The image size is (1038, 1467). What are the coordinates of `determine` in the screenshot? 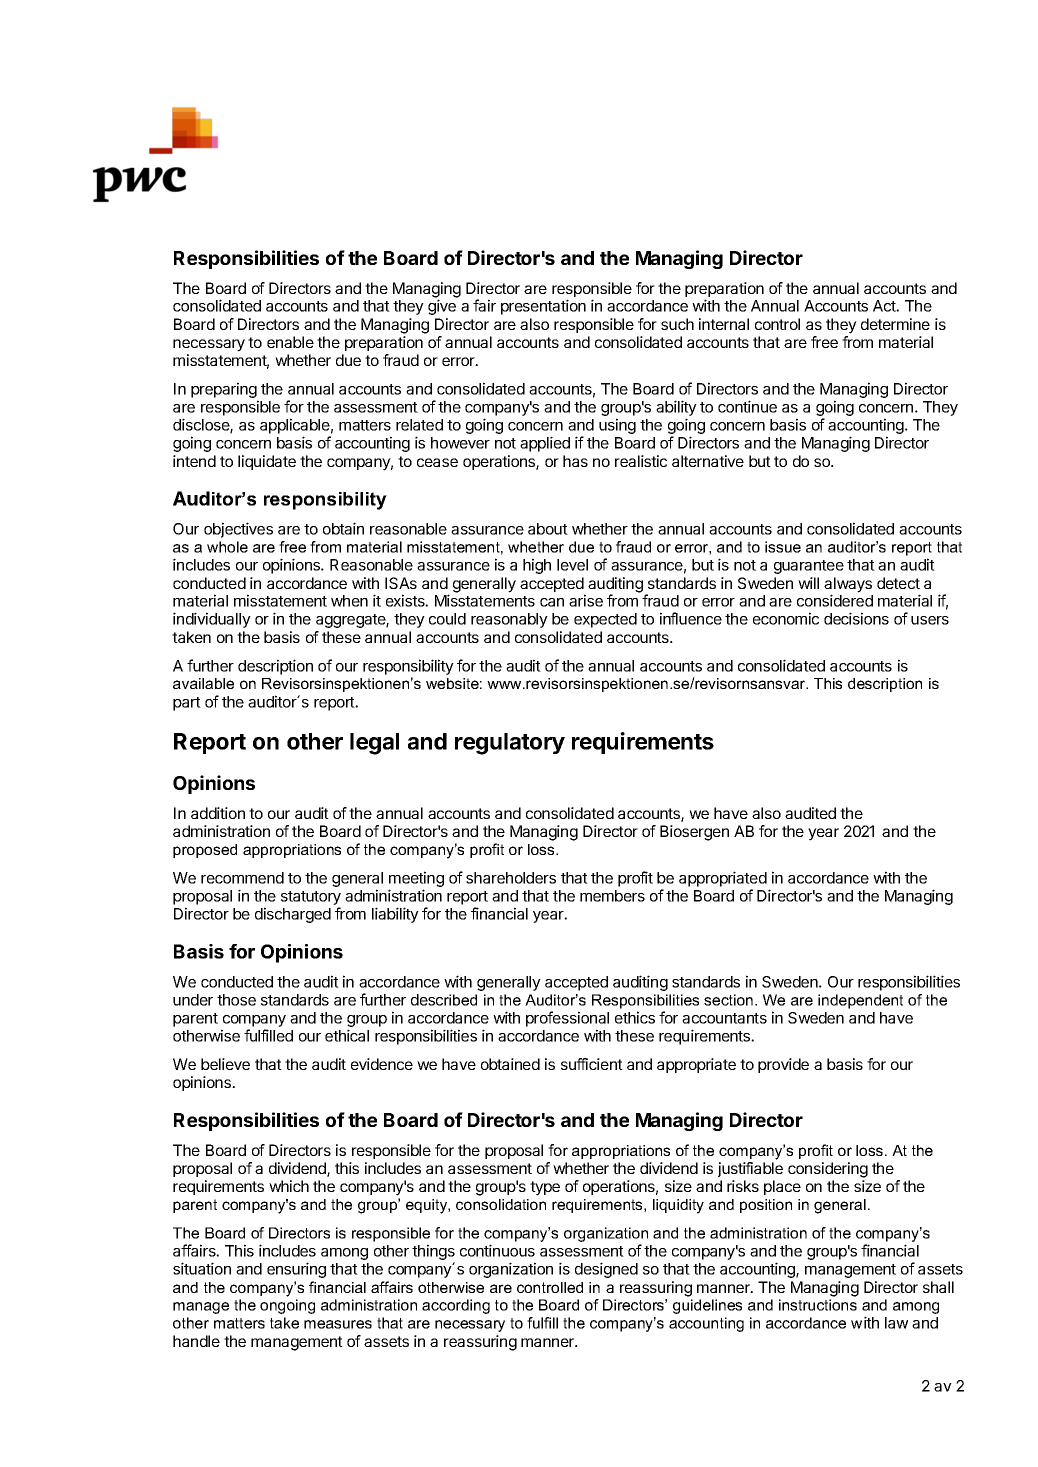 It's located at (895, 324).
